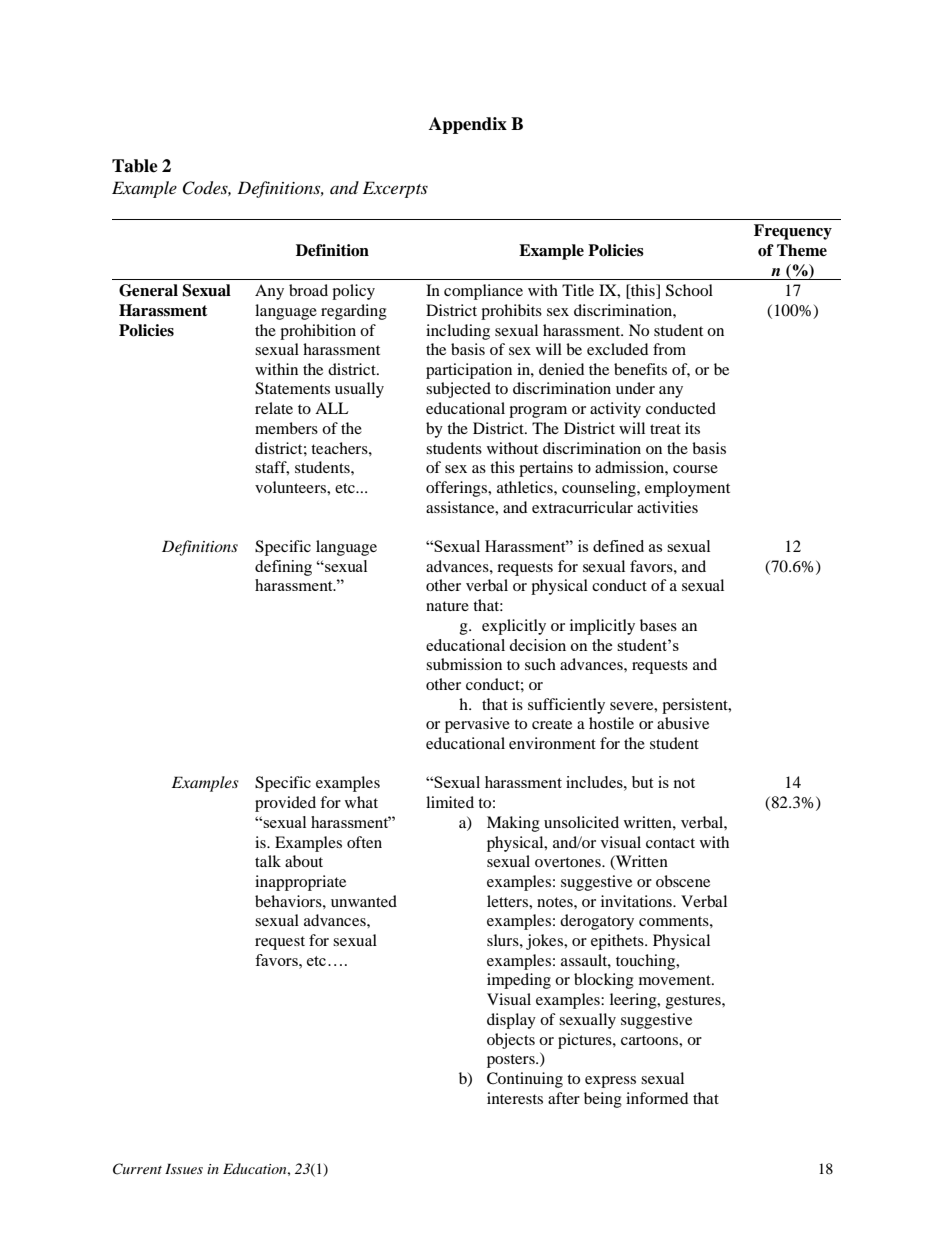 The image size is (952, 1233). Describe the element at coordinates (285, 804) in the screenshot. I see `provided` at that location.
